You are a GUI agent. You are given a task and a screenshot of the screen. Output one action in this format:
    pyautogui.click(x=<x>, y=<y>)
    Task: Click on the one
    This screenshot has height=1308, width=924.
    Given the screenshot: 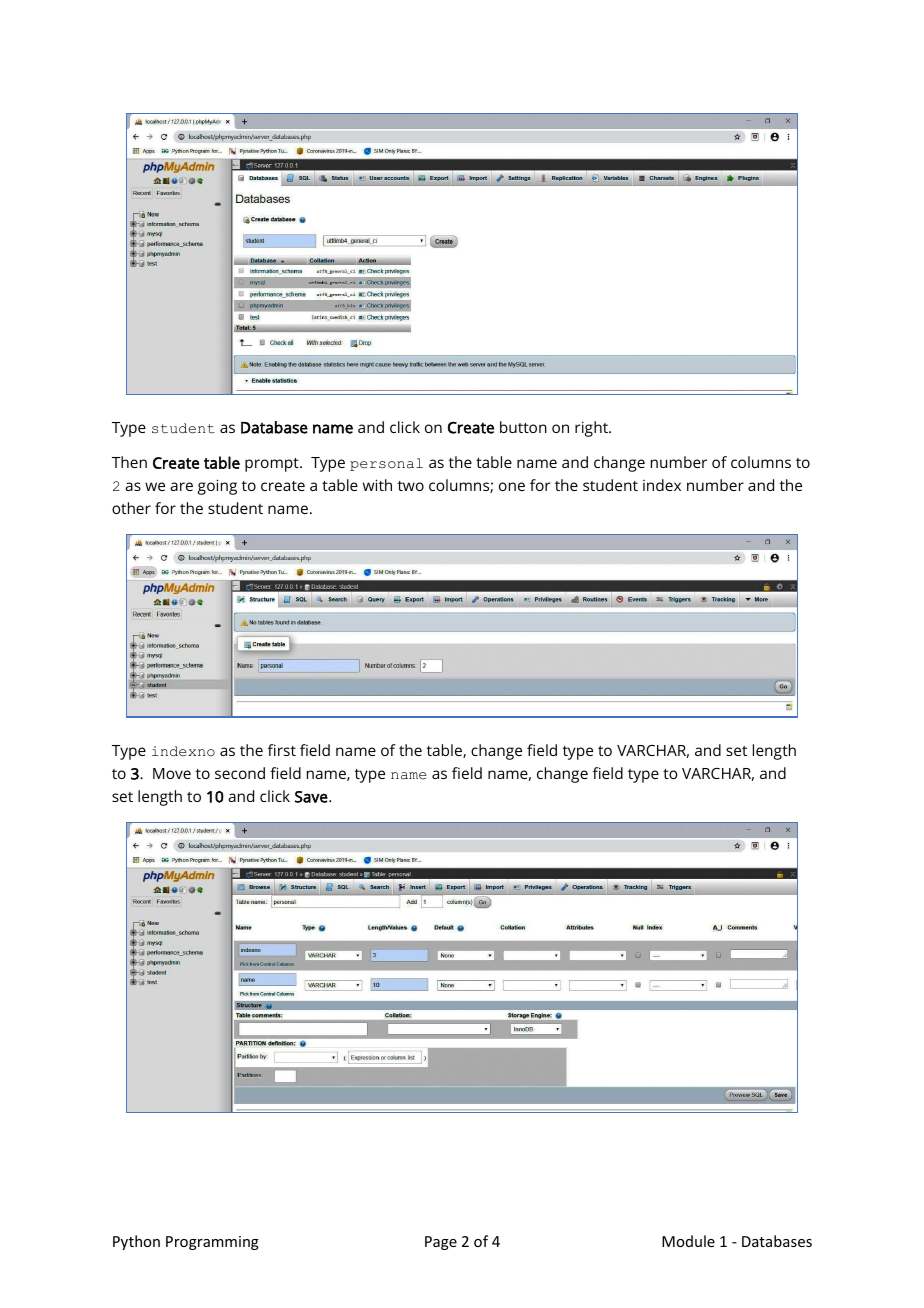 What is the action you would take?
    pyautogui.click(x=512, y=486)
